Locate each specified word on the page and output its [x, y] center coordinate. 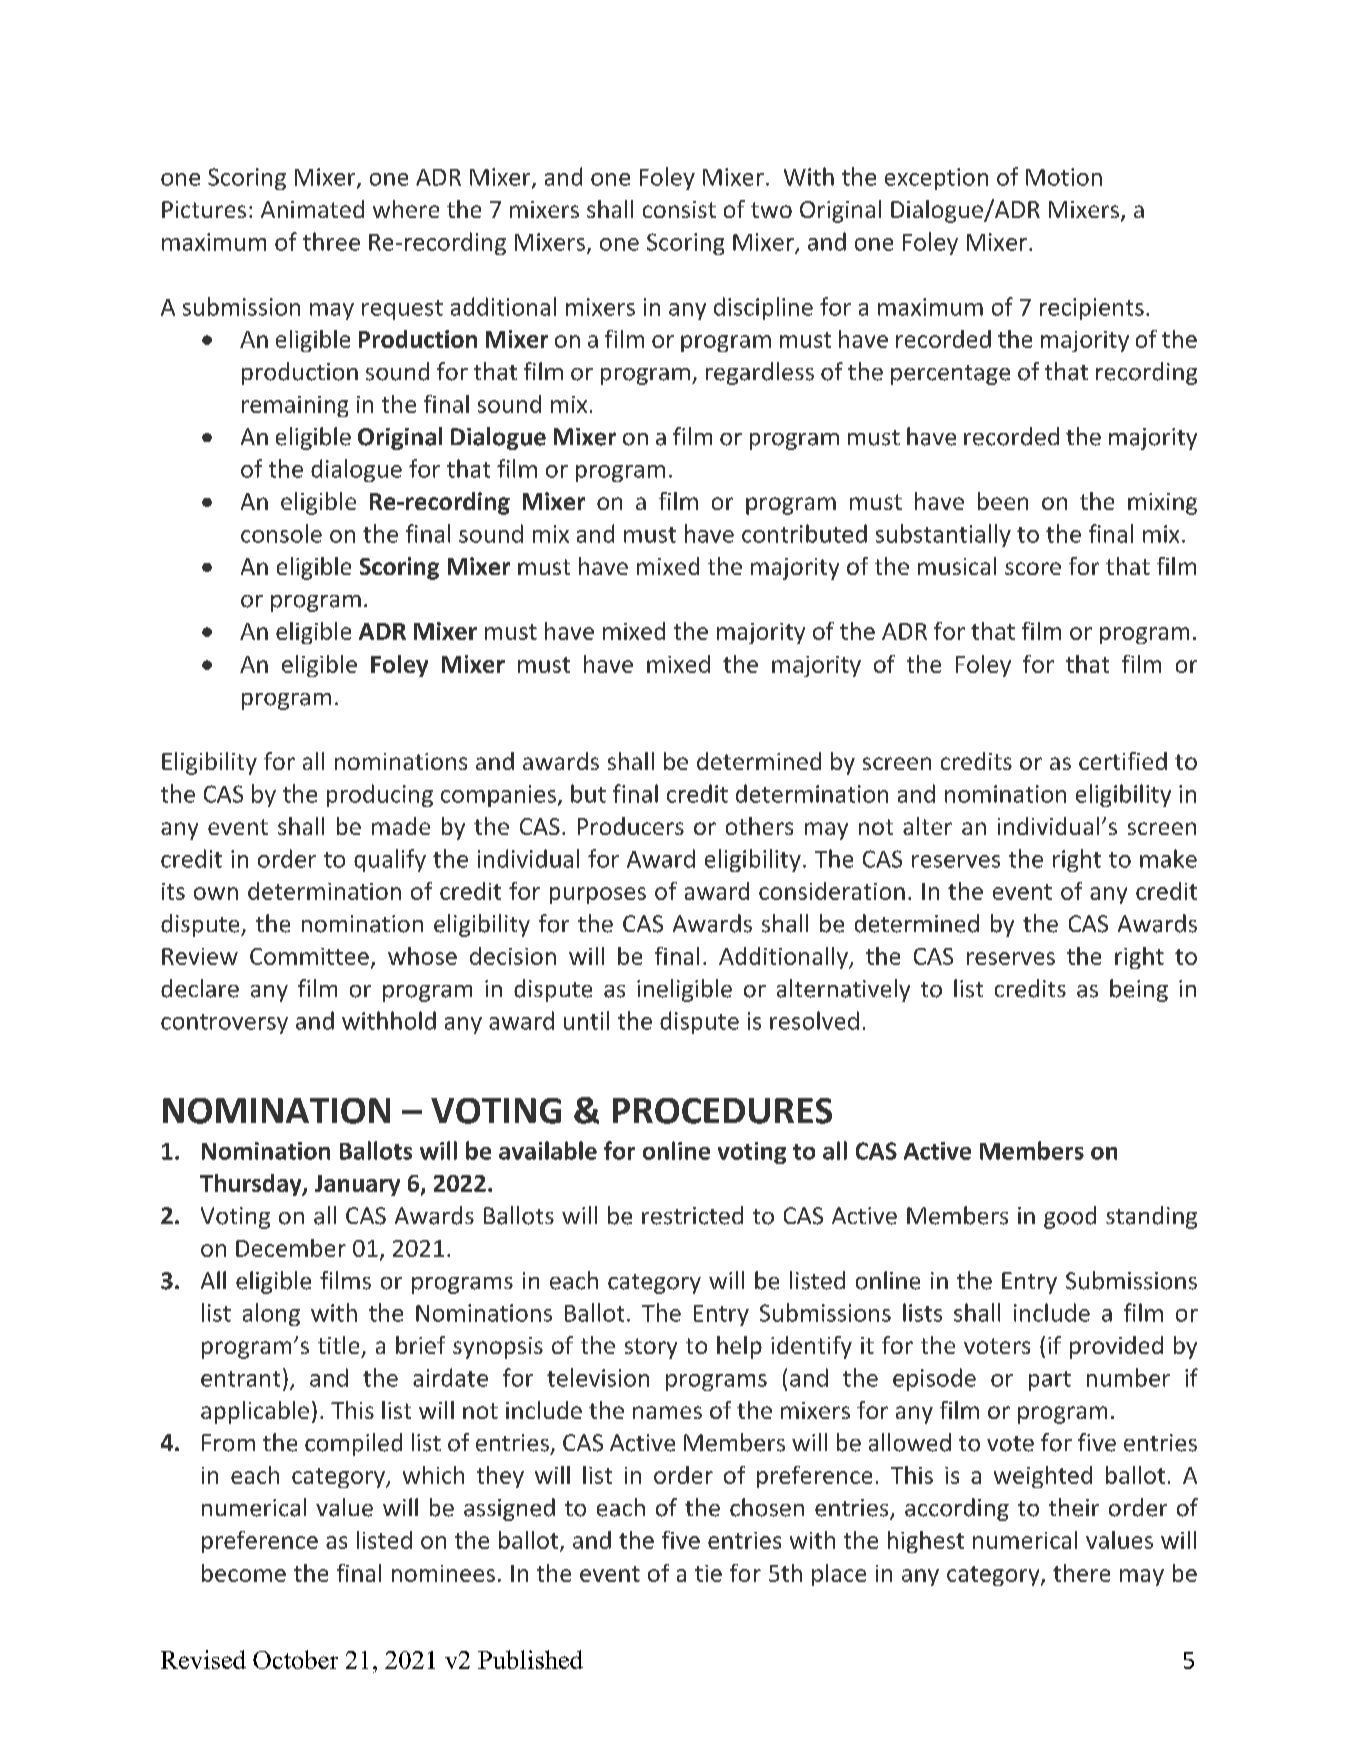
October [295, 1659]
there [1081, 1573]
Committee [309, 956]
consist [679, 209]
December [291, 1248]
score [1033, 568]
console [281, 533]
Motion [1064, 177]
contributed [804, 533]
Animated [312, 209]
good [1070, 1217]
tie [708, 1573]
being [1139, 990]
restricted [692, 1215]
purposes [598, 895]
